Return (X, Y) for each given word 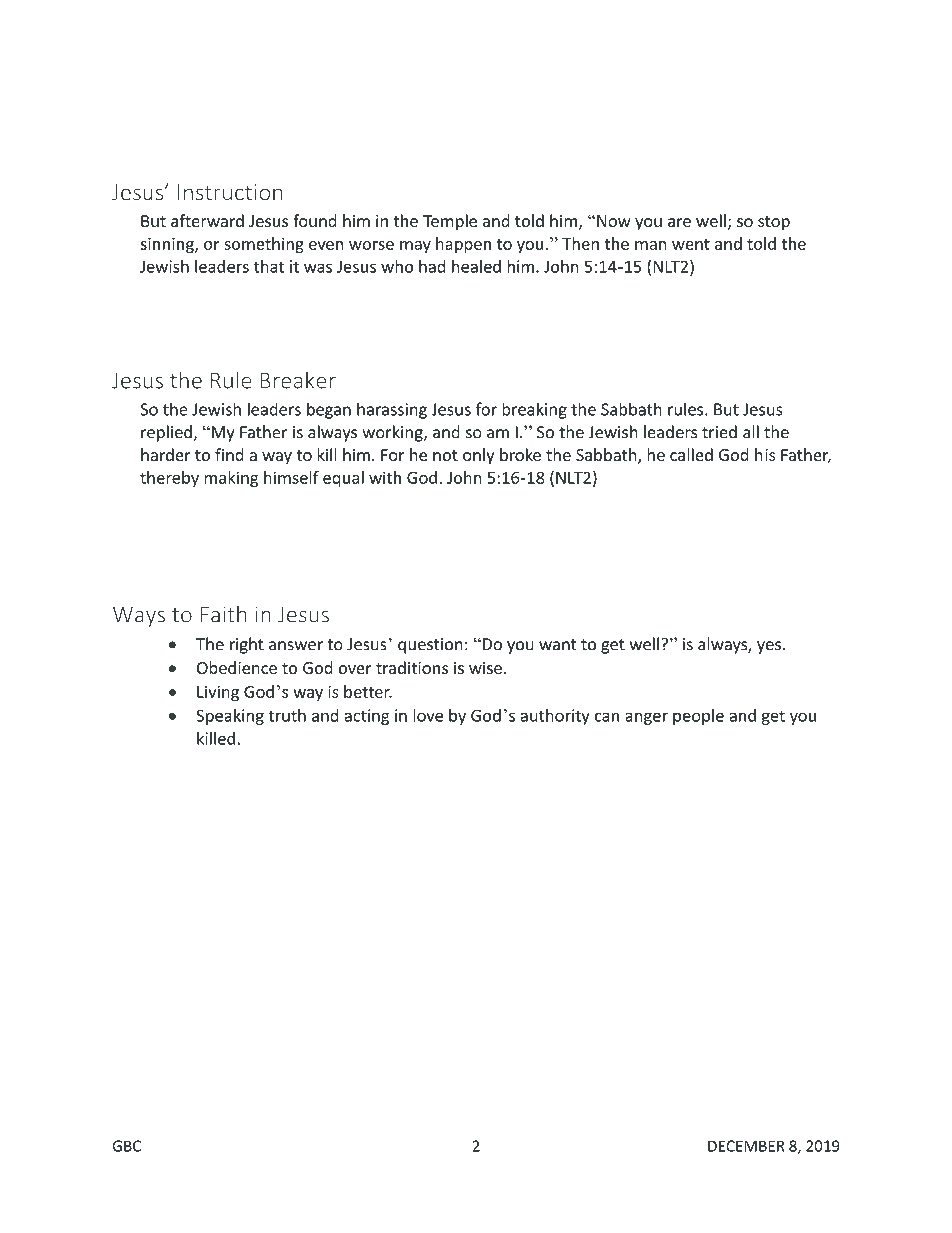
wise (485, 668)
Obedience (237, 668)
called (691, 454)
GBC (126, 1146)
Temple (450, 222)
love (428, 715)
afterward (207, 221)
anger (646, 718)
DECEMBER (746, 1146)
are (679, 223)
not (445, 455)
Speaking (230, 717)
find (229, 454)
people (698, 717)
